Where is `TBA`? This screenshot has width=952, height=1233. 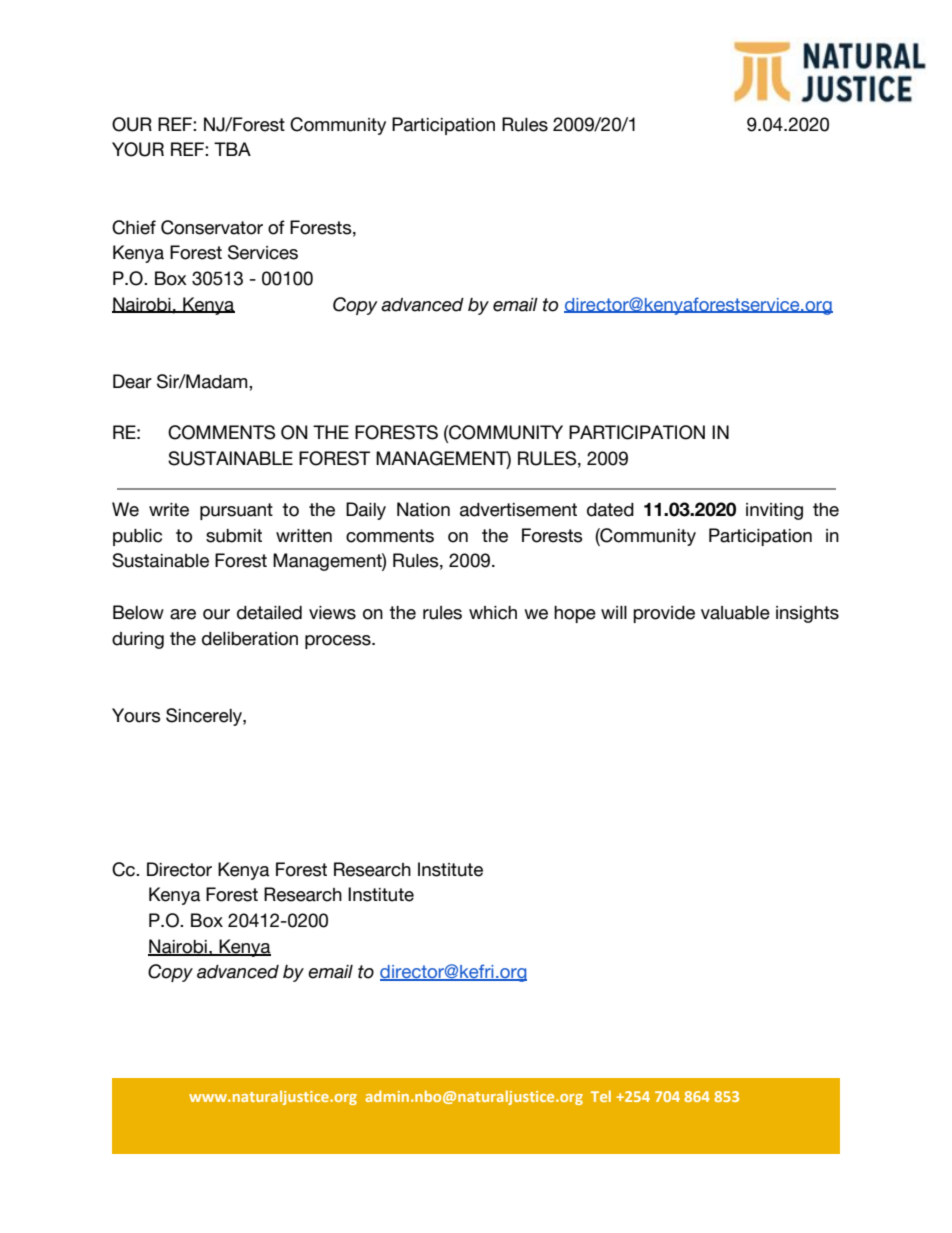 TBA is located at coordinates (232, 149).
